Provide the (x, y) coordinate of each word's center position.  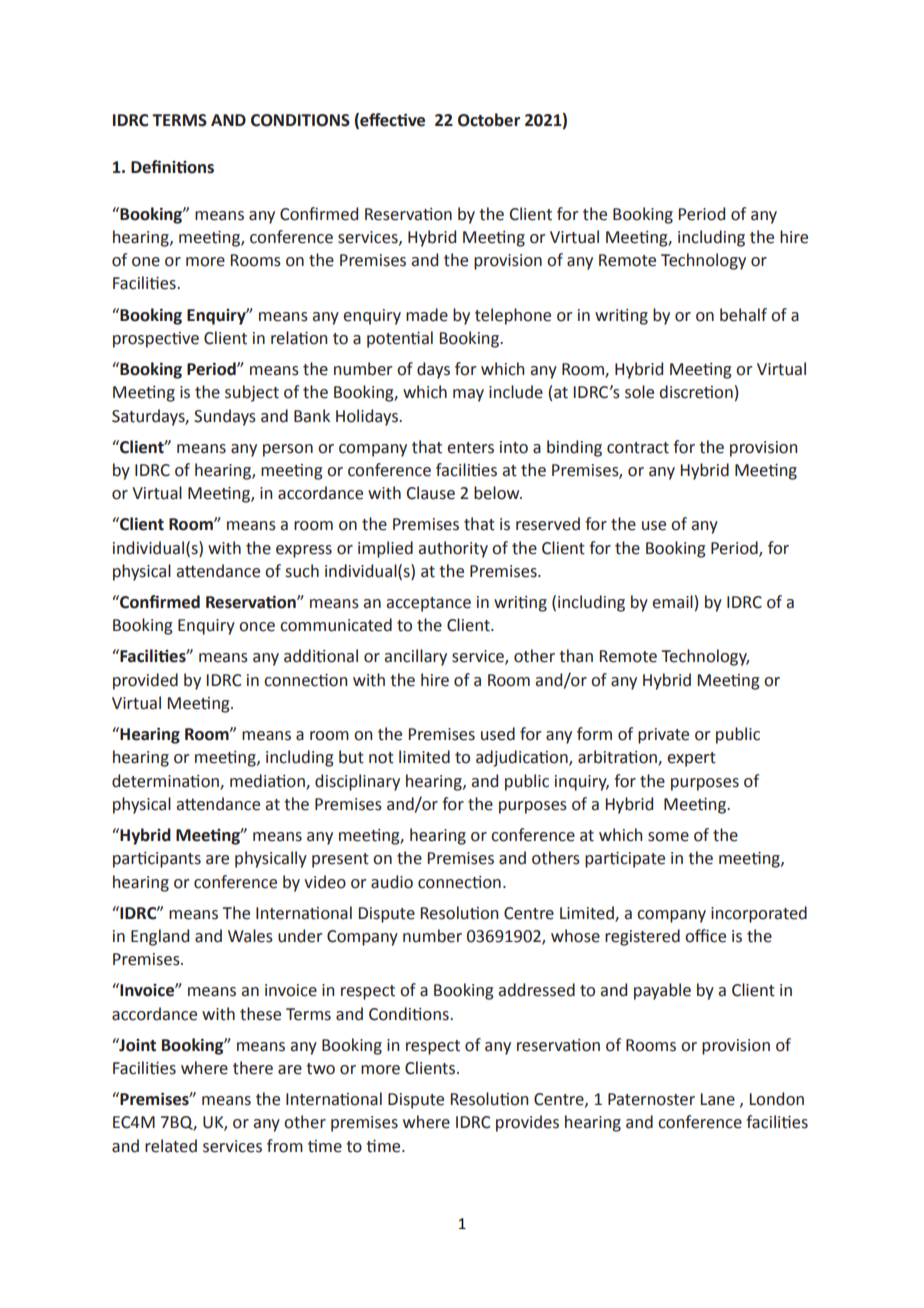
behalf (743, 315)
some (668, 837)
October (489, 120)
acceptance (428, 604)
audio (392, 882)
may (468, 395)
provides (527, 1123)
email (672, 602)
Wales (250, 936)
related (171, 1146)
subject (252, 393)
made (427, 315)
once (257, 627)
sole (639, 392)
